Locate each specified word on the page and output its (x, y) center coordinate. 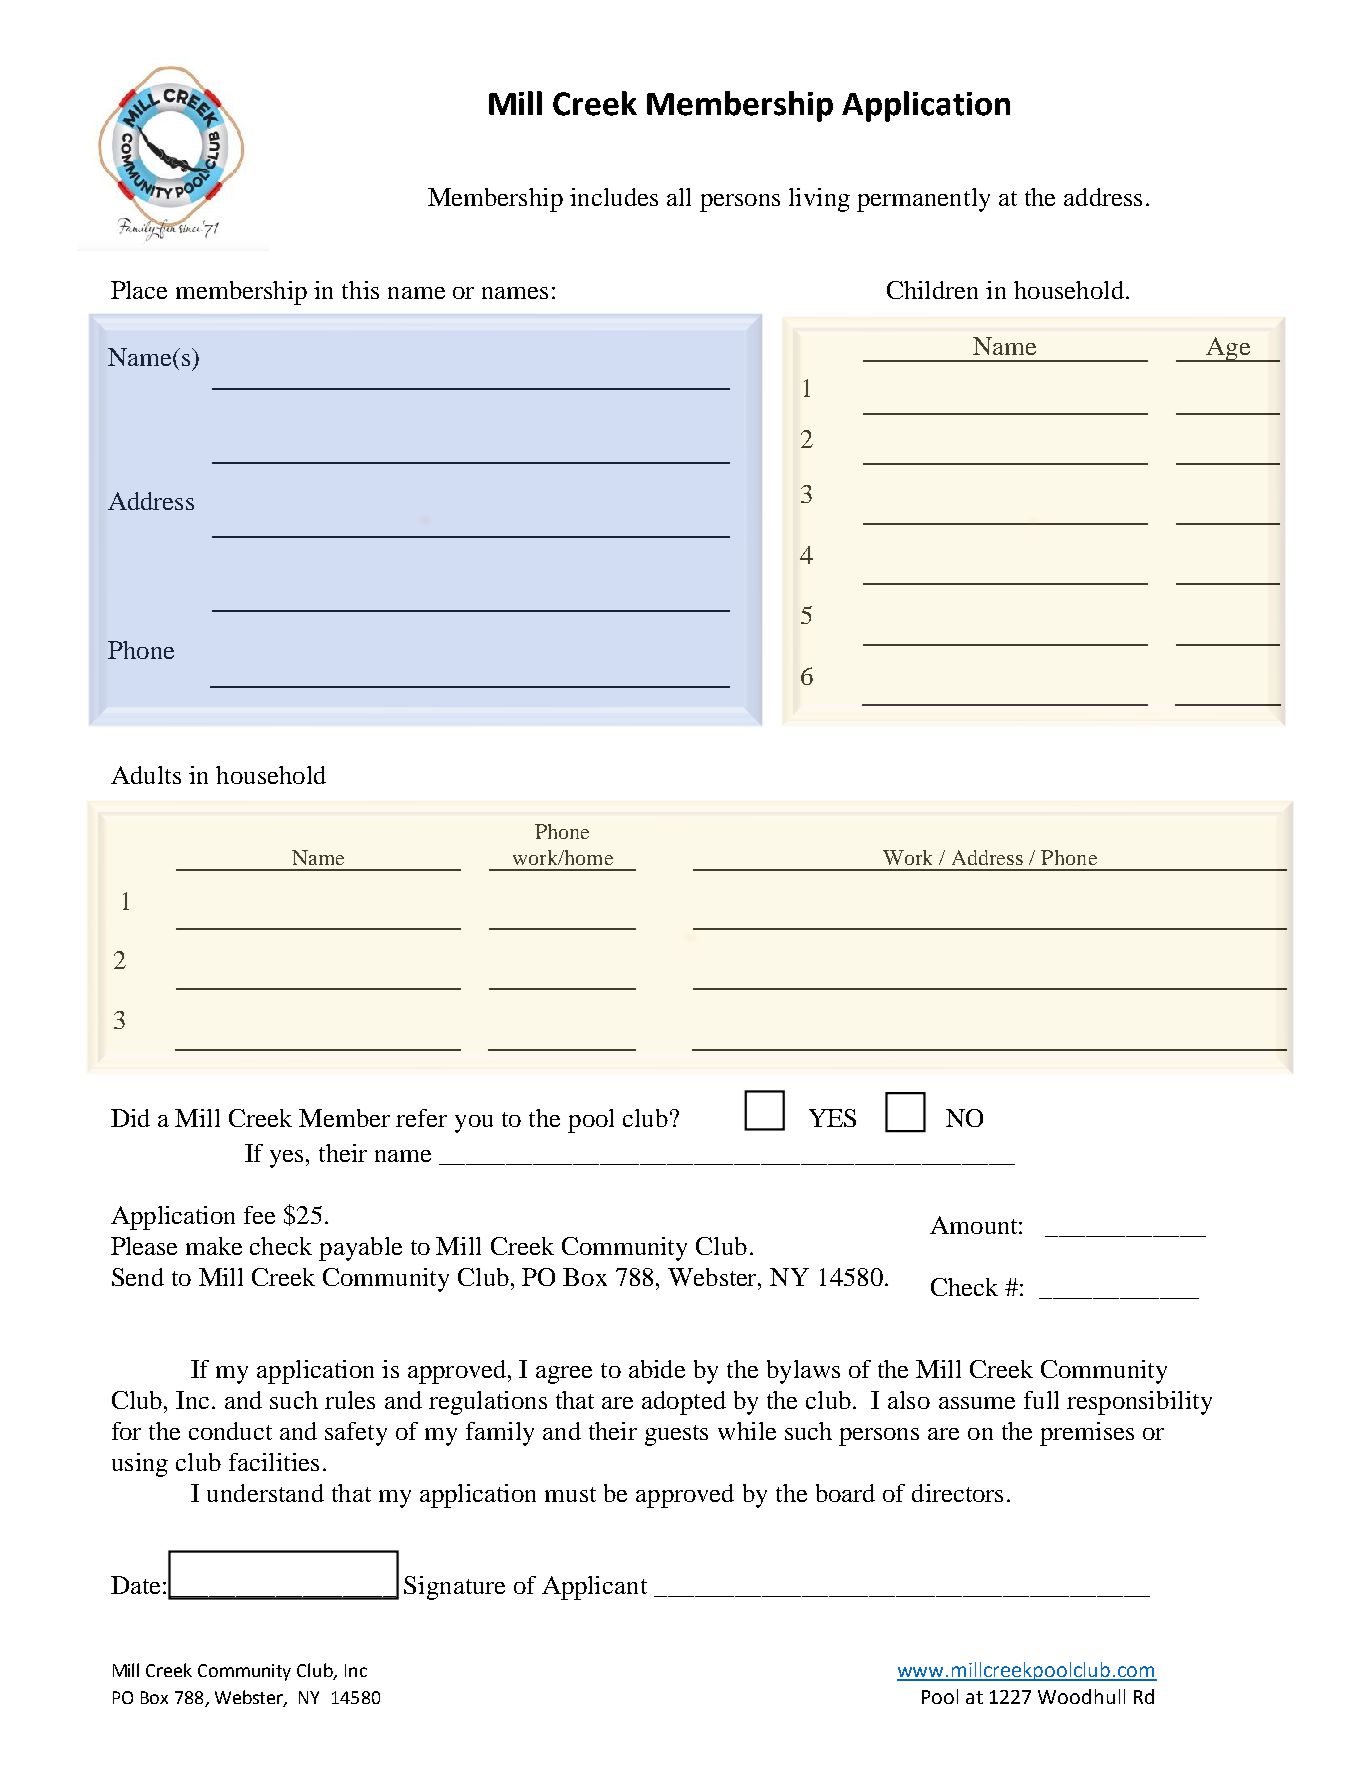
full (1041, 1400)
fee (259, 1215)
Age (1228, 349)
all (679, 197)
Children (932, 290)
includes (614, 197)
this (360, 290)
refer (421, 1118)
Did (130, 1118)
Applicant (594, 1588)
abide (657, 1369)
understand (265, 1493)
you (474, 1124)
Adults (146, 775)
